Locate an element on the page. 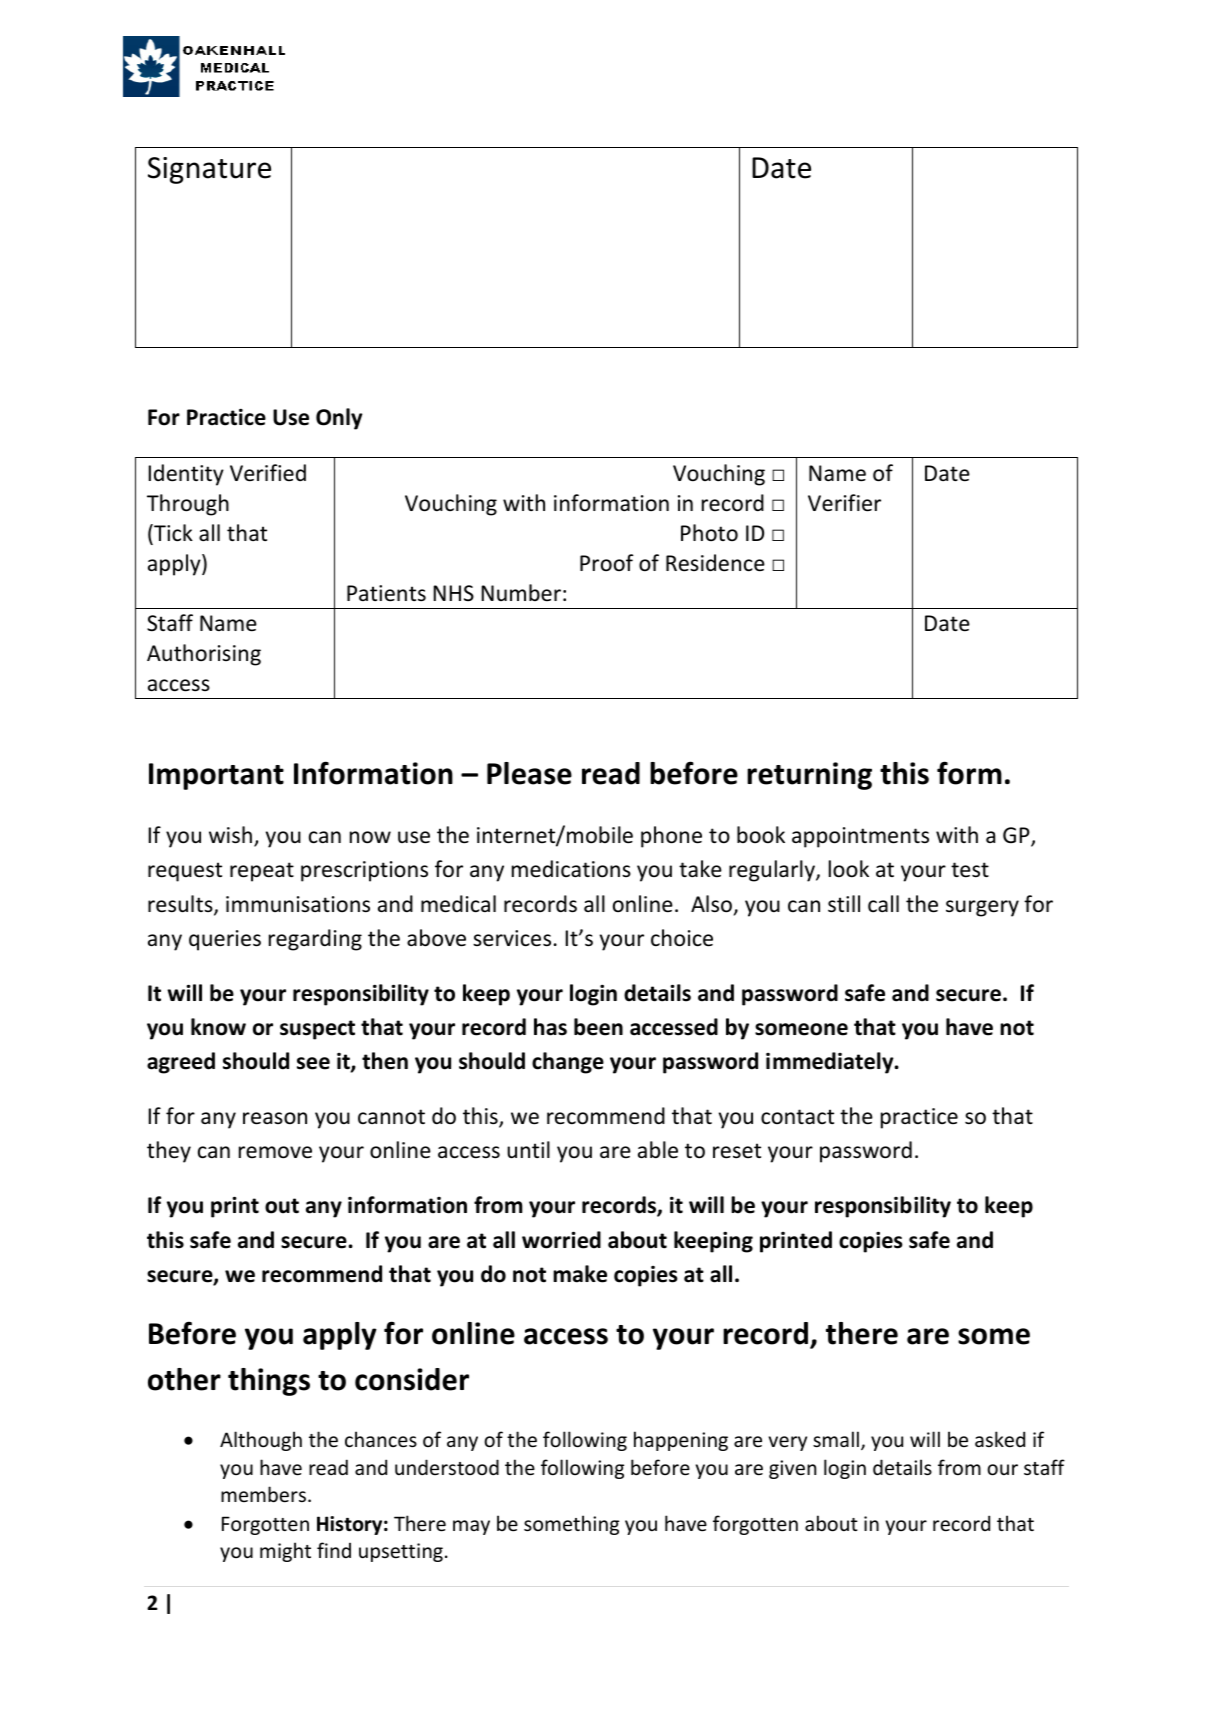 This page has height=1716, width=1213. worried is located at coordinates (561, 1240).
